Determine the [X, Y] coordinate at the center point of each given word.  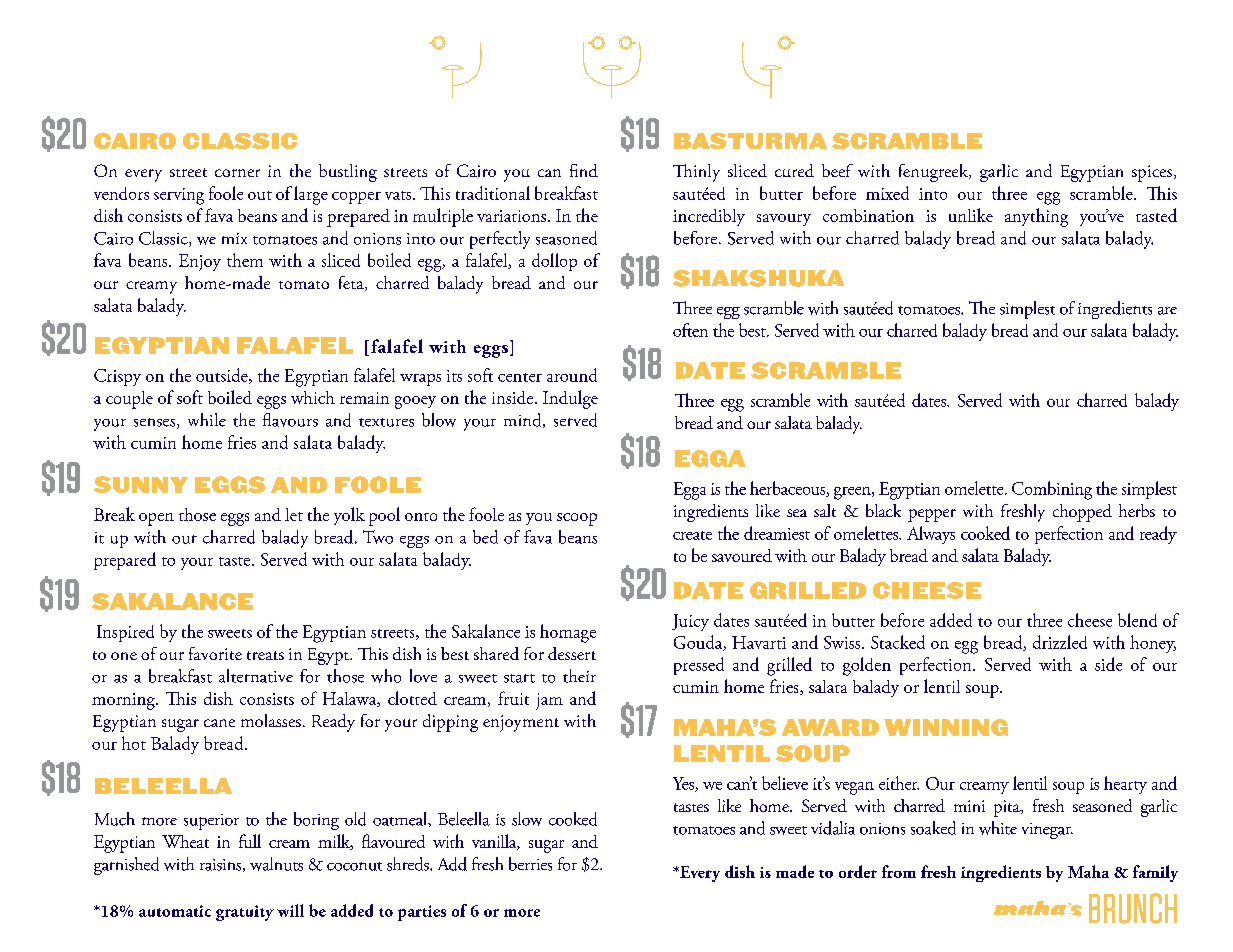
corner [237, 173]
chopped [1082, 513]
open [156, 519]
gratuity [245, 913]
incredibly [709, 217]
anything [1036, 217]
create [692, 535]
